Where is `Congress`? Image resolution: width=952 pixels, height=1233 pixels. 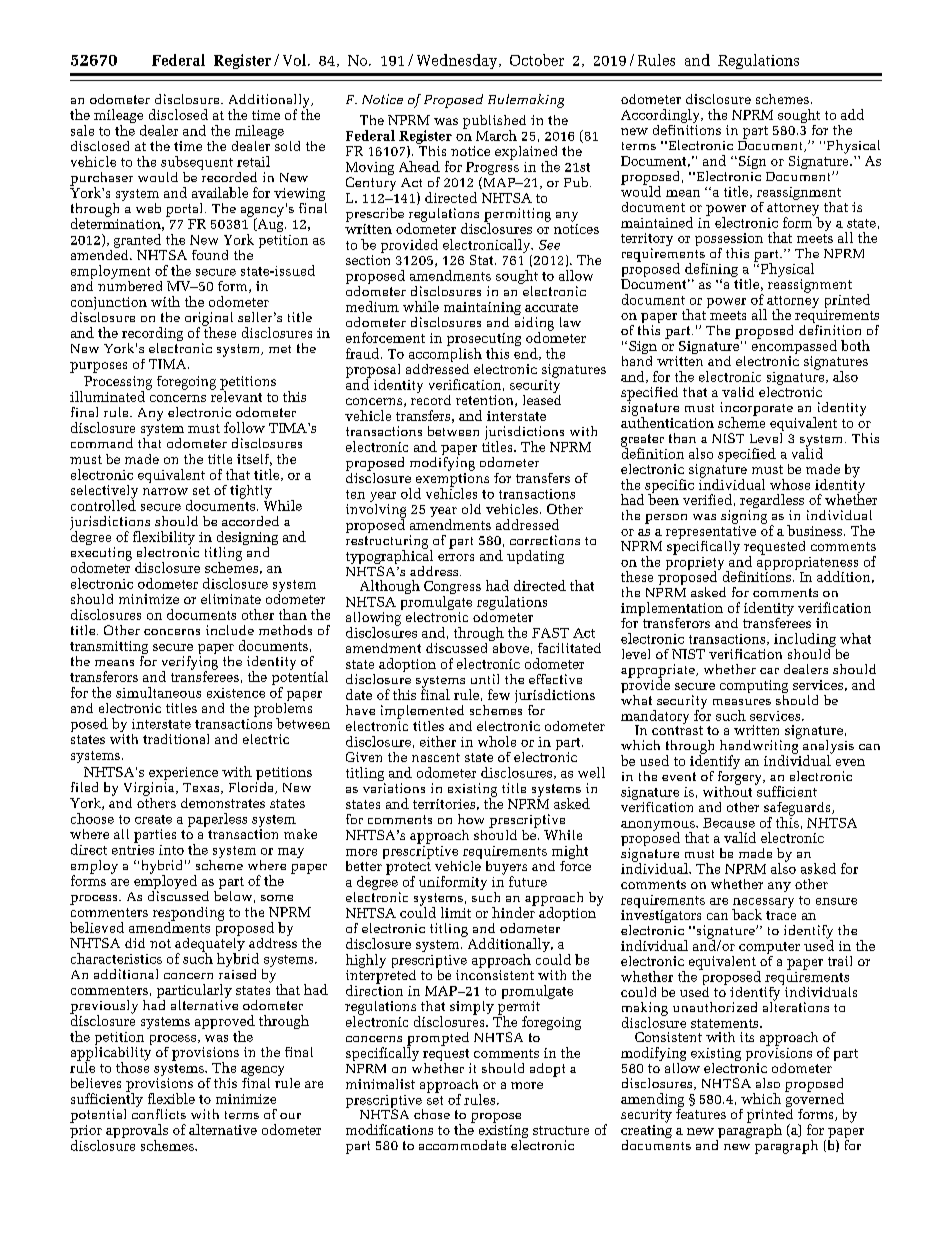
Congress is located at coordinates (452, 589).
